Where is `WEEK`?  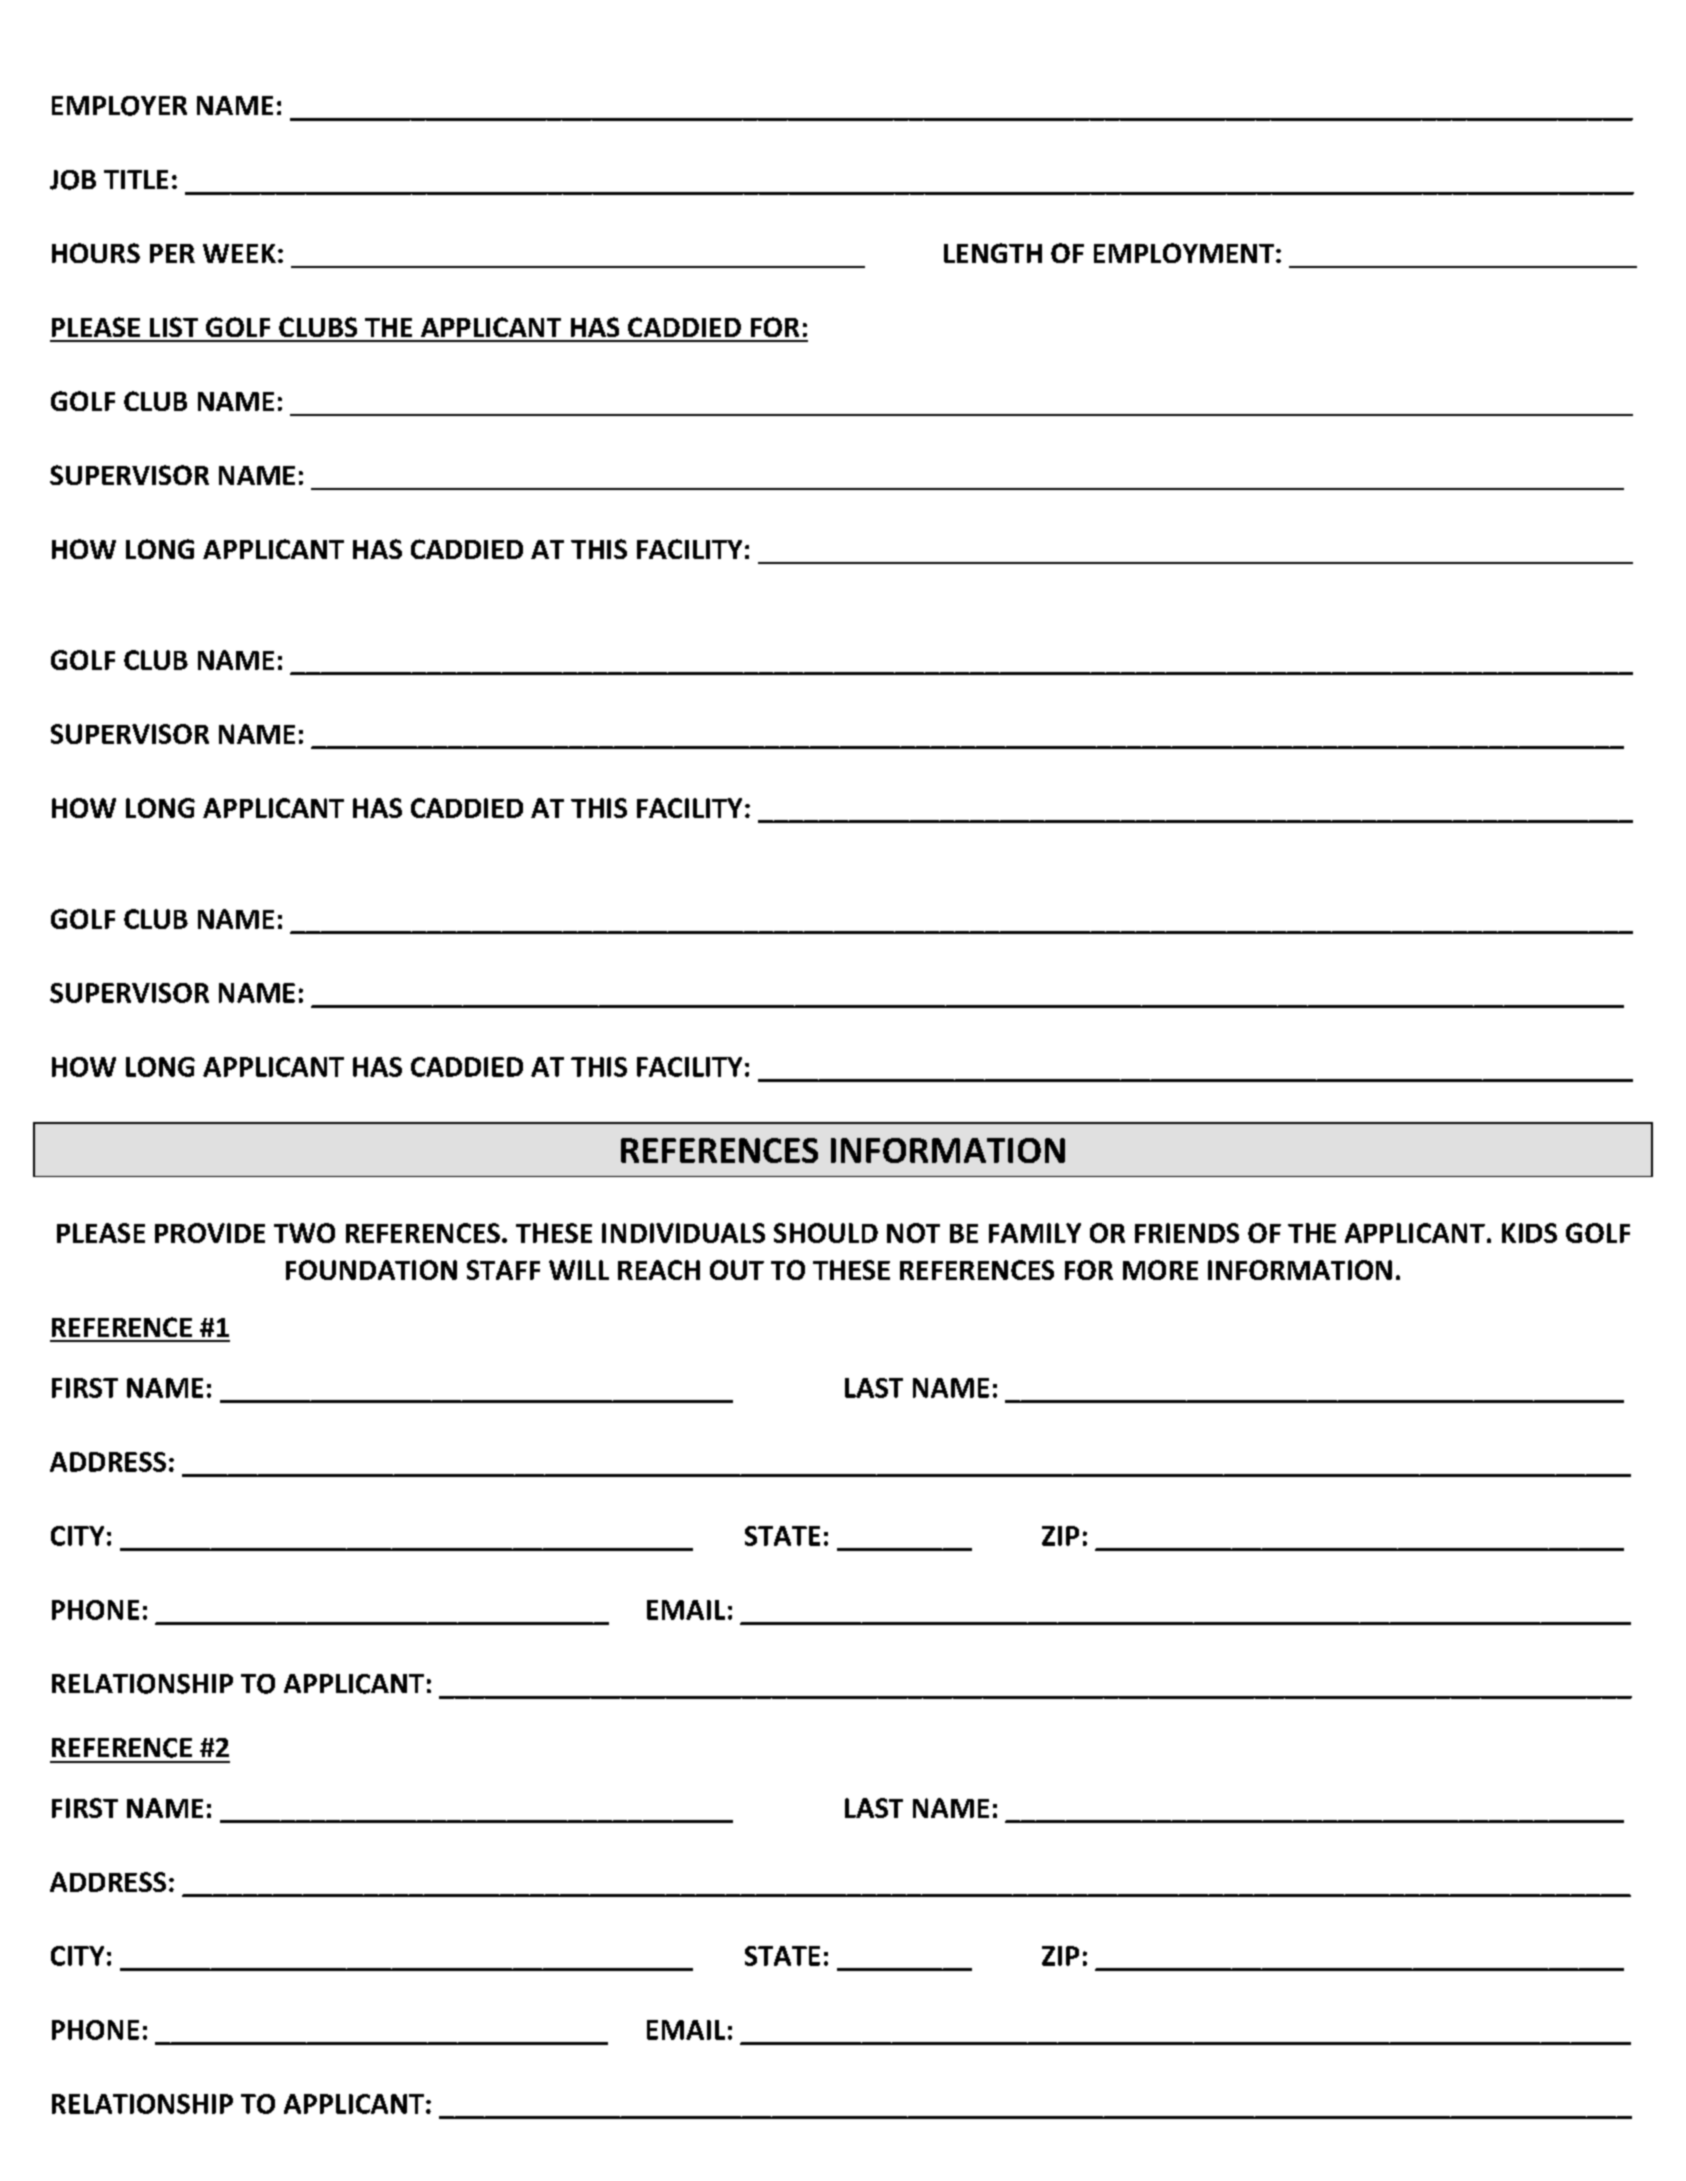 WEEK is located at coordinates (239, 253).
